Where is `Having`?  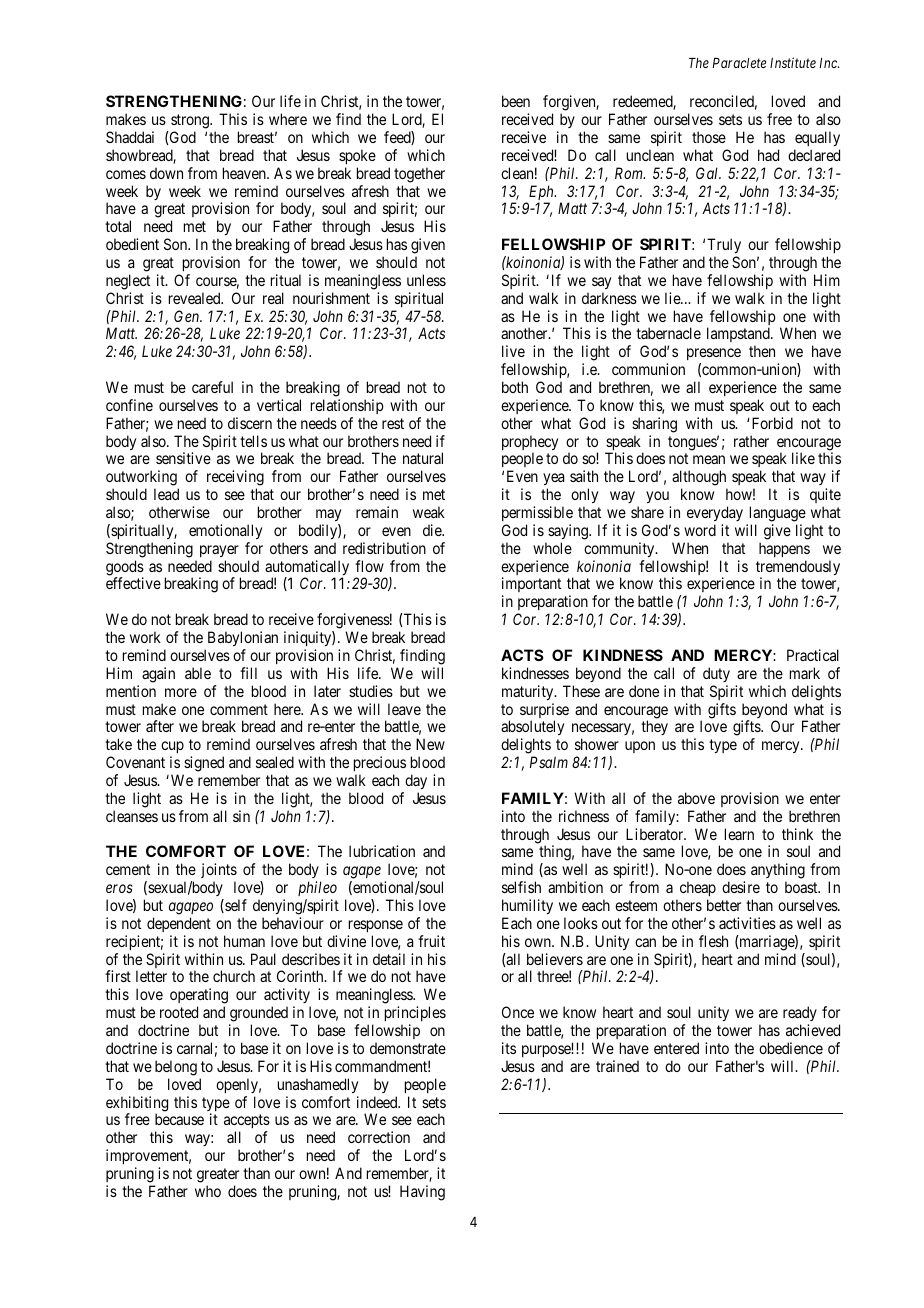 Having is located at coordinates (422, 1193).
